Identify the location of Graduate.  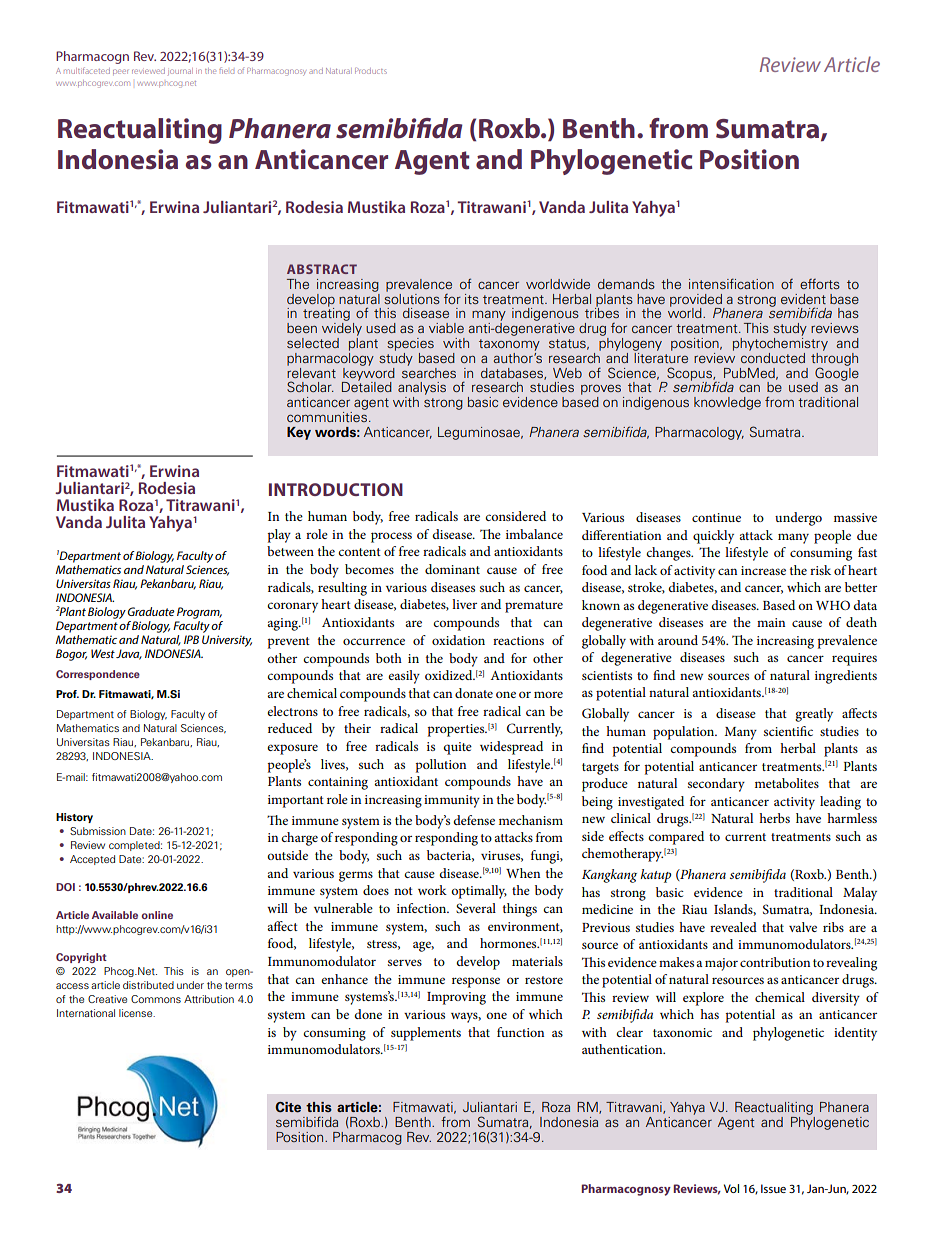
(151, 611).
